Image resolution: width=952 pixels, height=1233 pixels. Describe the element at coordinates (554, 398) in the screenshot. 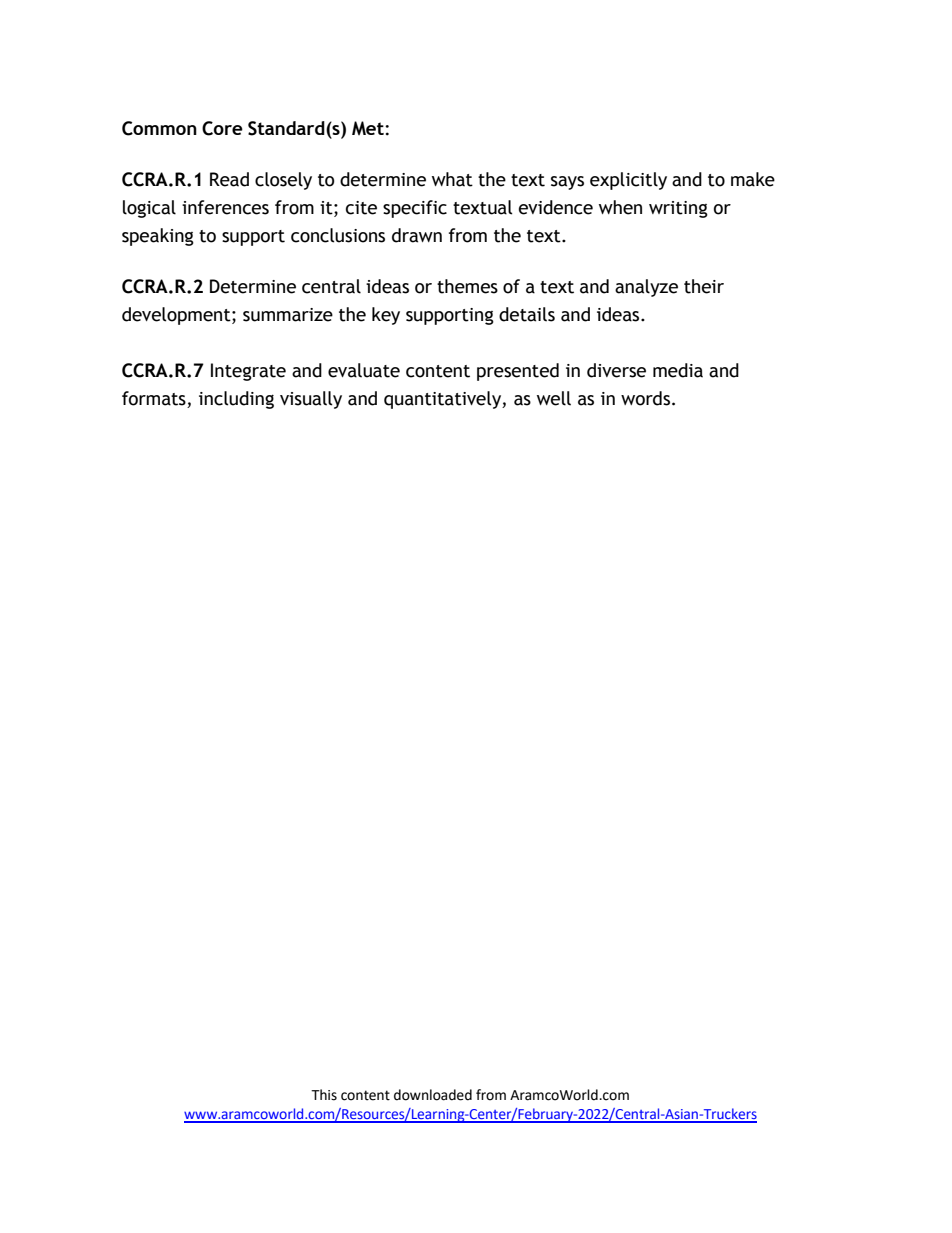

I see `well` at that location.
